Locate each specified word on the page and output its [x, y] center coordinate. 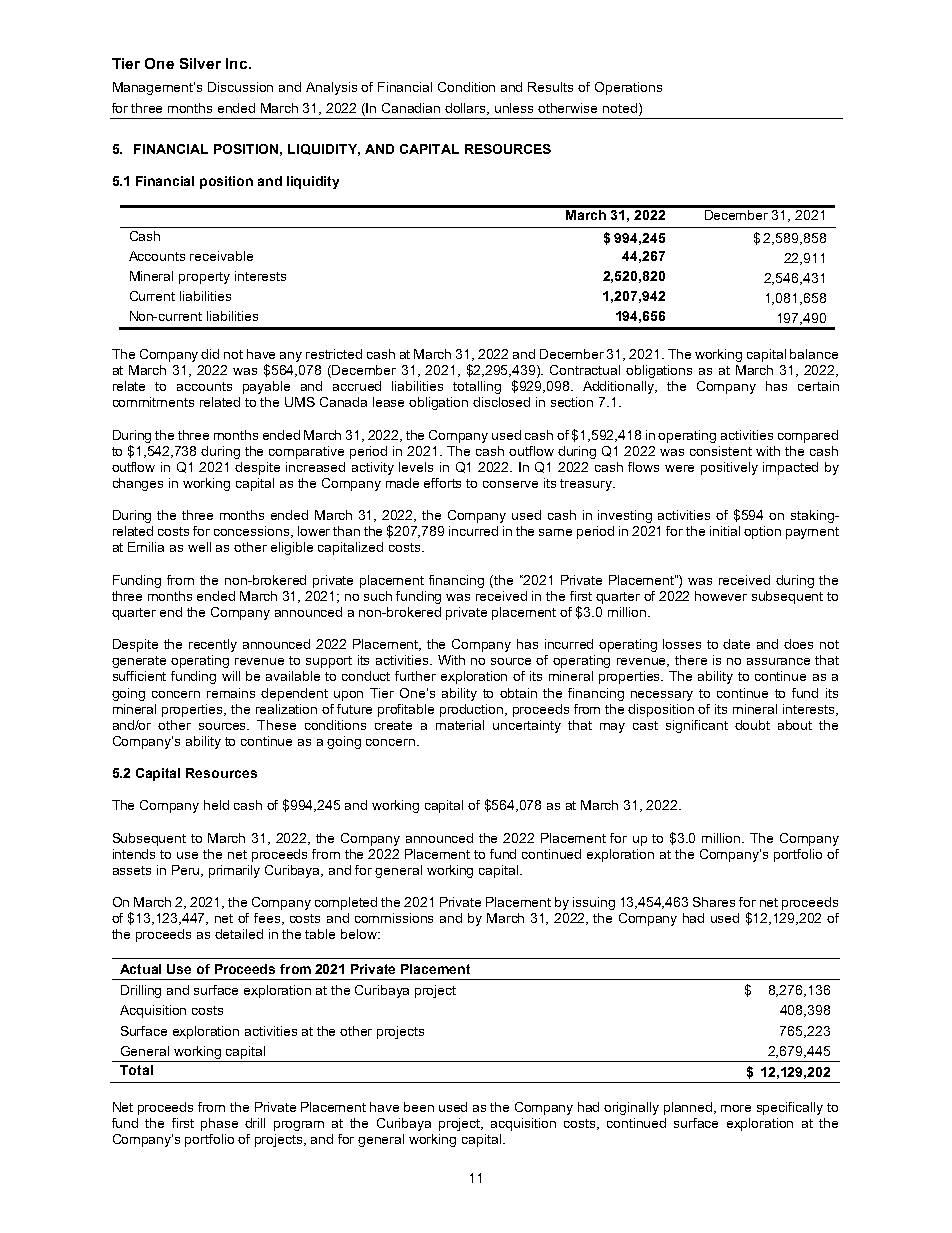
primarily [234, 871]
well [199, 547]
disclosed [501, 402]
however [721, 596]
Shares [714, 902]
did [210, 354]
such [378, 596]
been [419, 1107]
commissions [394, 918]
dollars [467, 109]
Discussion [240, 87]
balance [814, 354]
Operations [628, 88]
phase [219, 1124]
